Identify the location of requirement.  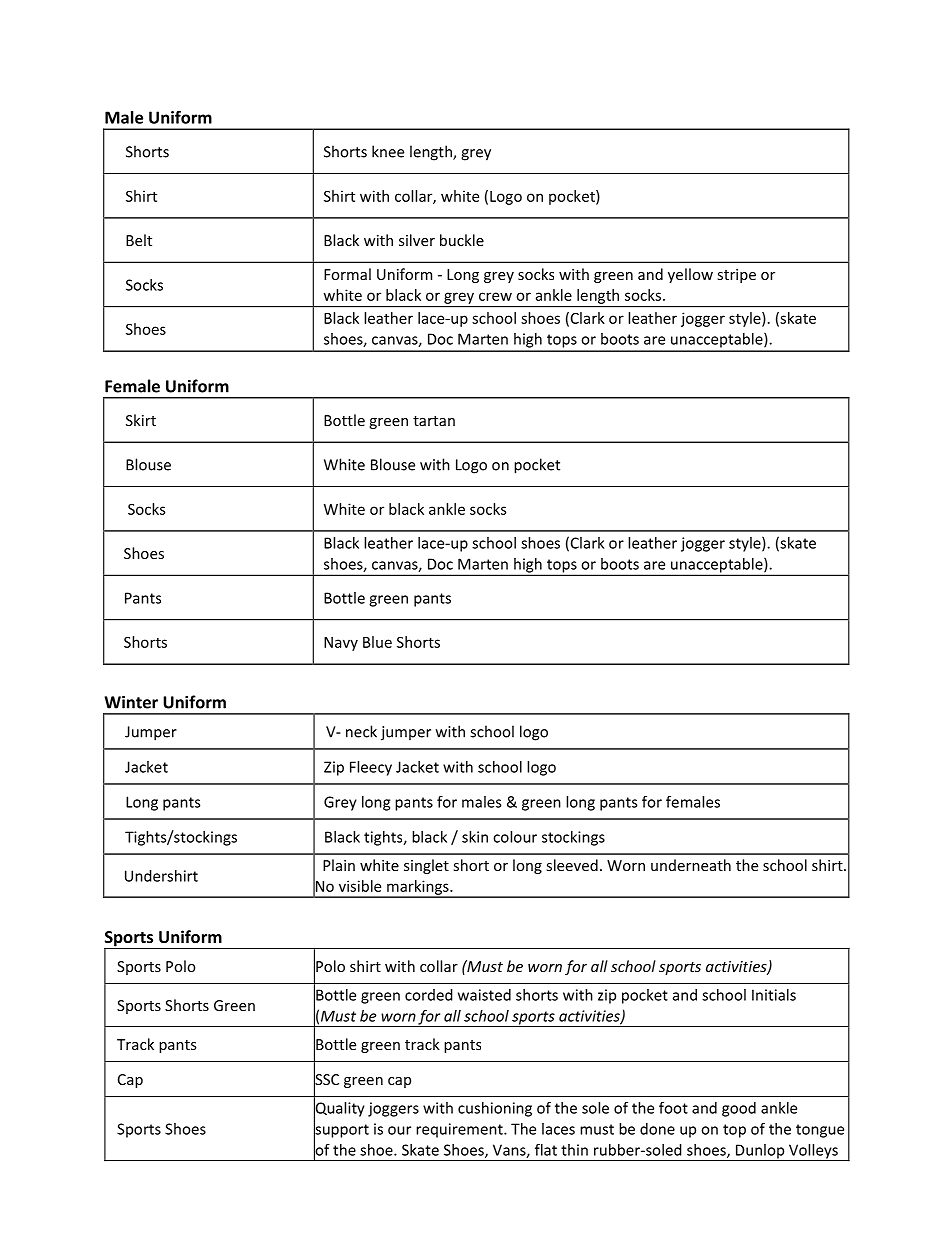
(460, 1130).
